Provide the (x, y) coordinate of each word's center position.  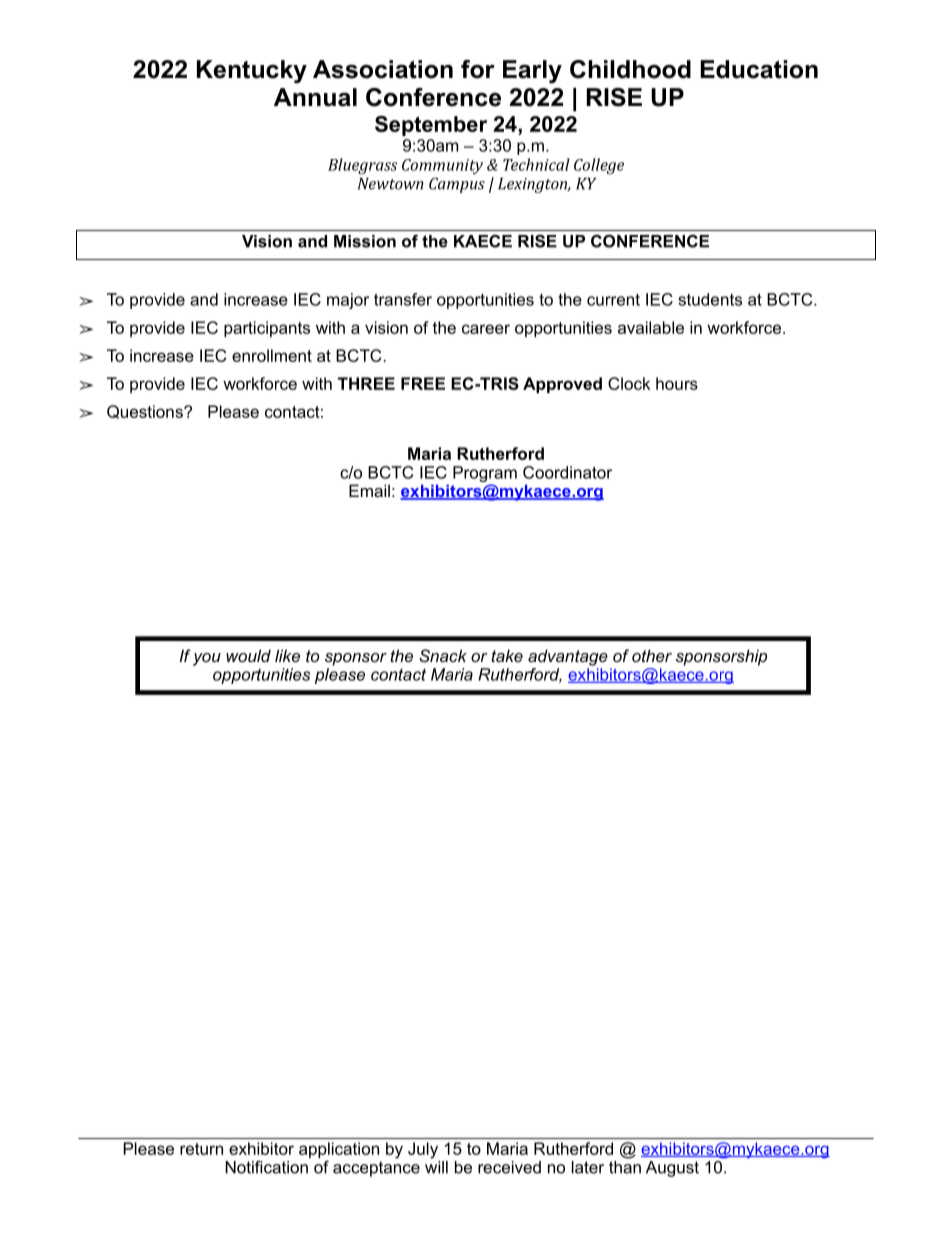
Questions (146, 412)
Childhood (630, 69)
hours (677, 383)
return (201, 1149)
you (207, 659)
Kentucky (252, 72)
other (652, 655)
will (436, 1167)
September (431, 126)
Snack (443, 655)
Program (485, 474)
